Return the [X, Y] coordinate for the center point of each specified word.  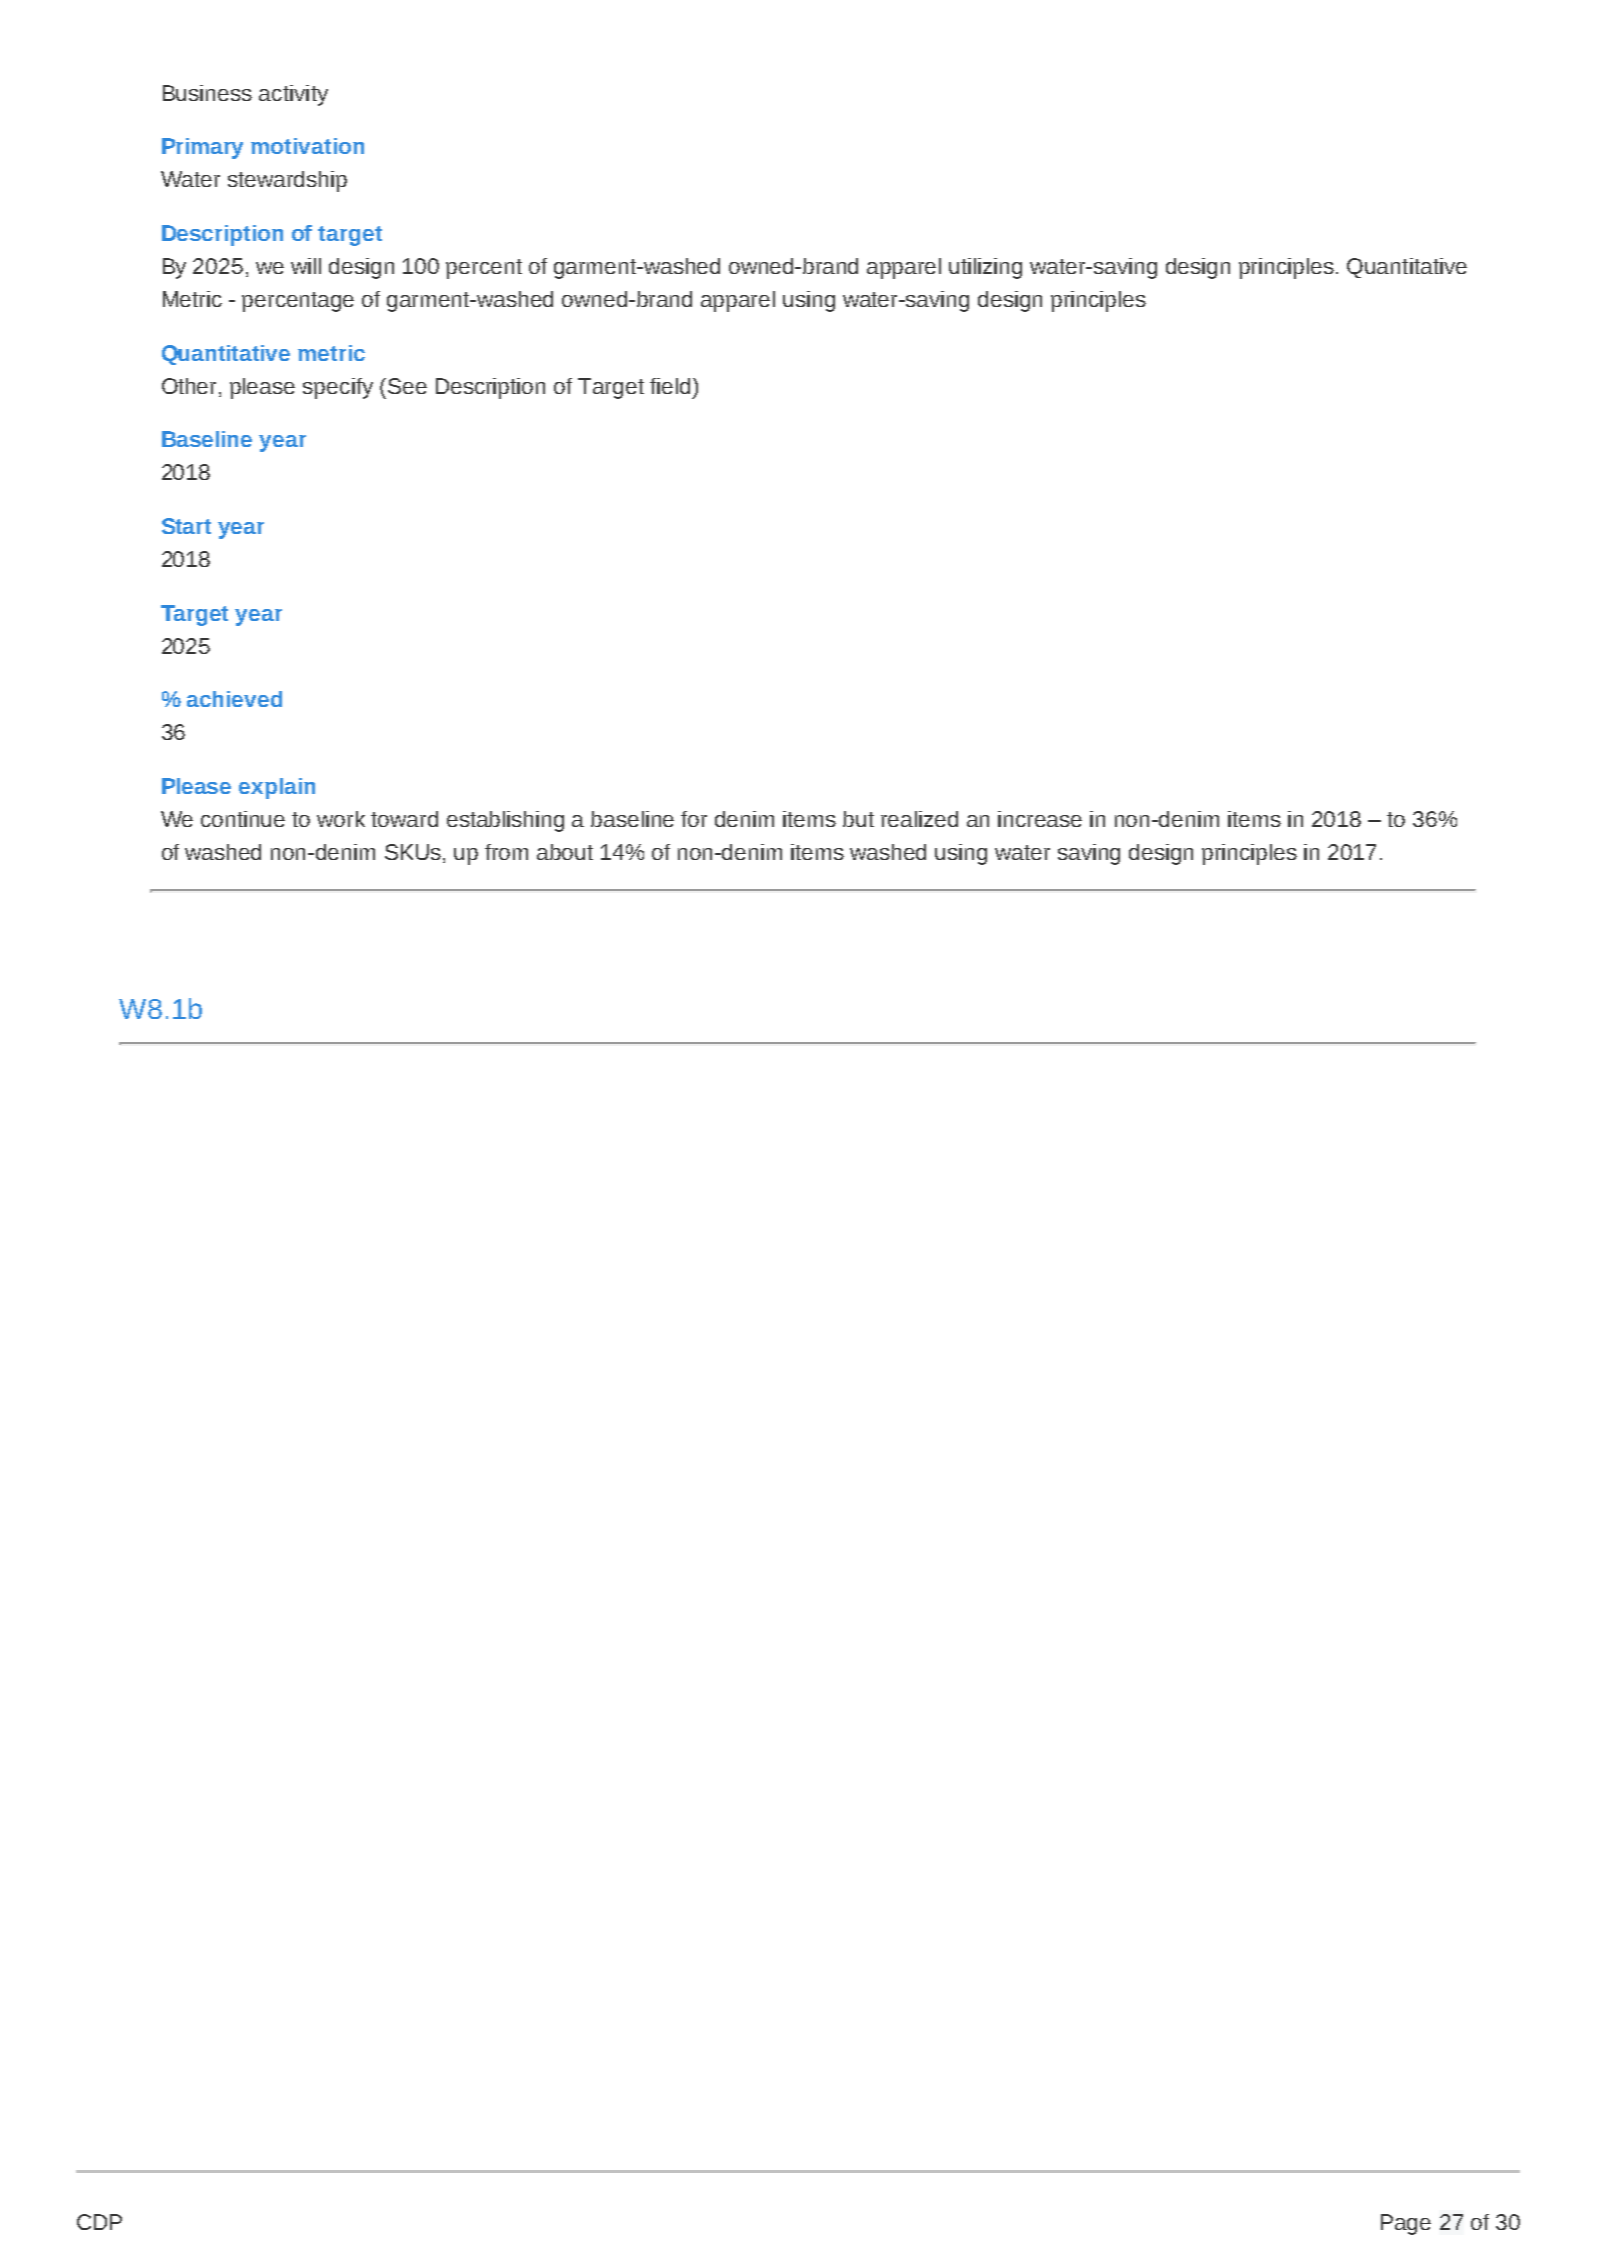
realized [919, 819]
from [506, 852]
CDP [99, 2222]
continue [243, 819]
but [858, 819]
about [565, 852]
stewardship [287, 181]
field [670, 386]
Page [1406, 2224]
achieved [234, 699]
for [694, 819]
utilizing [985, 268]
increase [1040, 819]
